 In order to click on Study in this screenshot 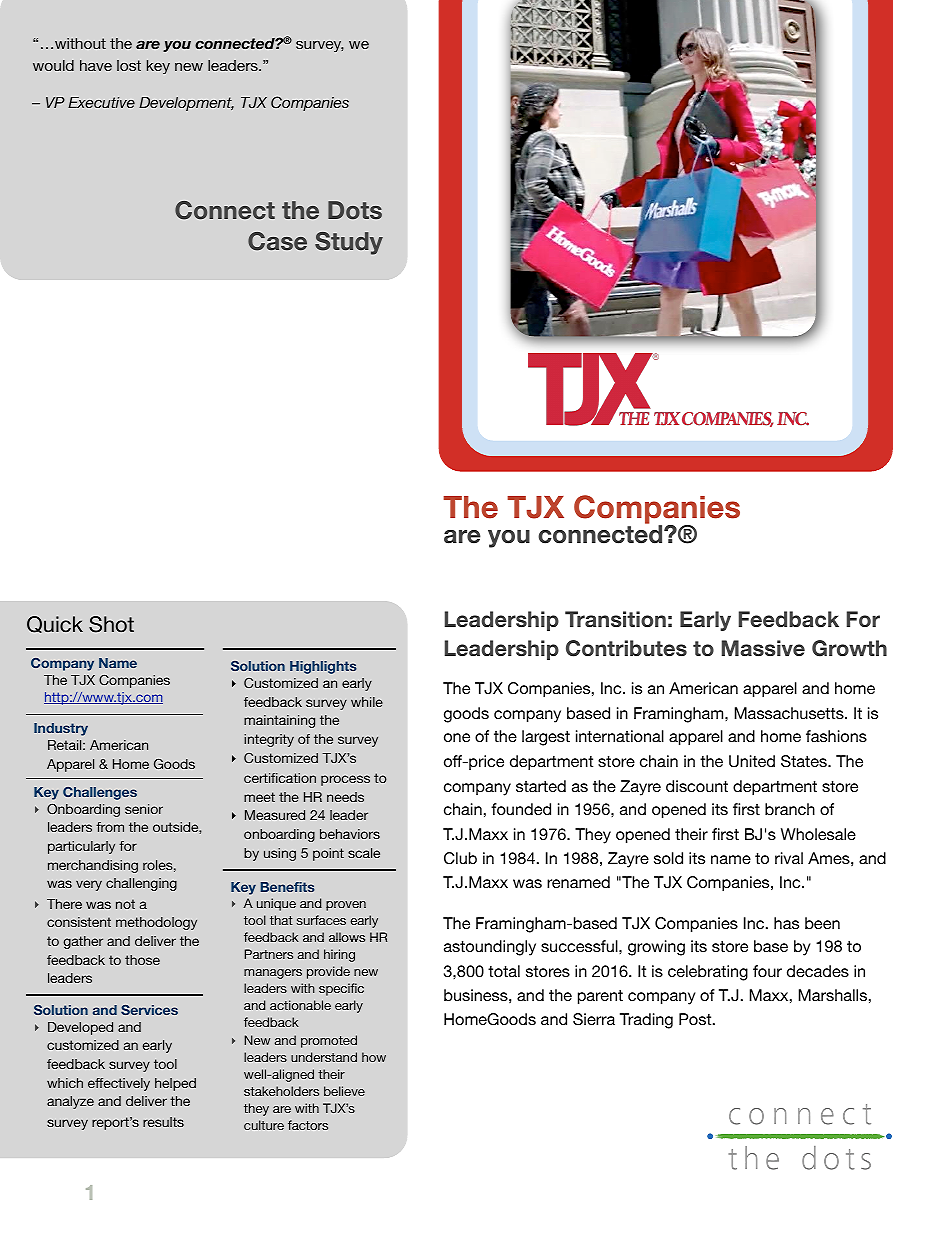, I will do `click(349, 243)`.
